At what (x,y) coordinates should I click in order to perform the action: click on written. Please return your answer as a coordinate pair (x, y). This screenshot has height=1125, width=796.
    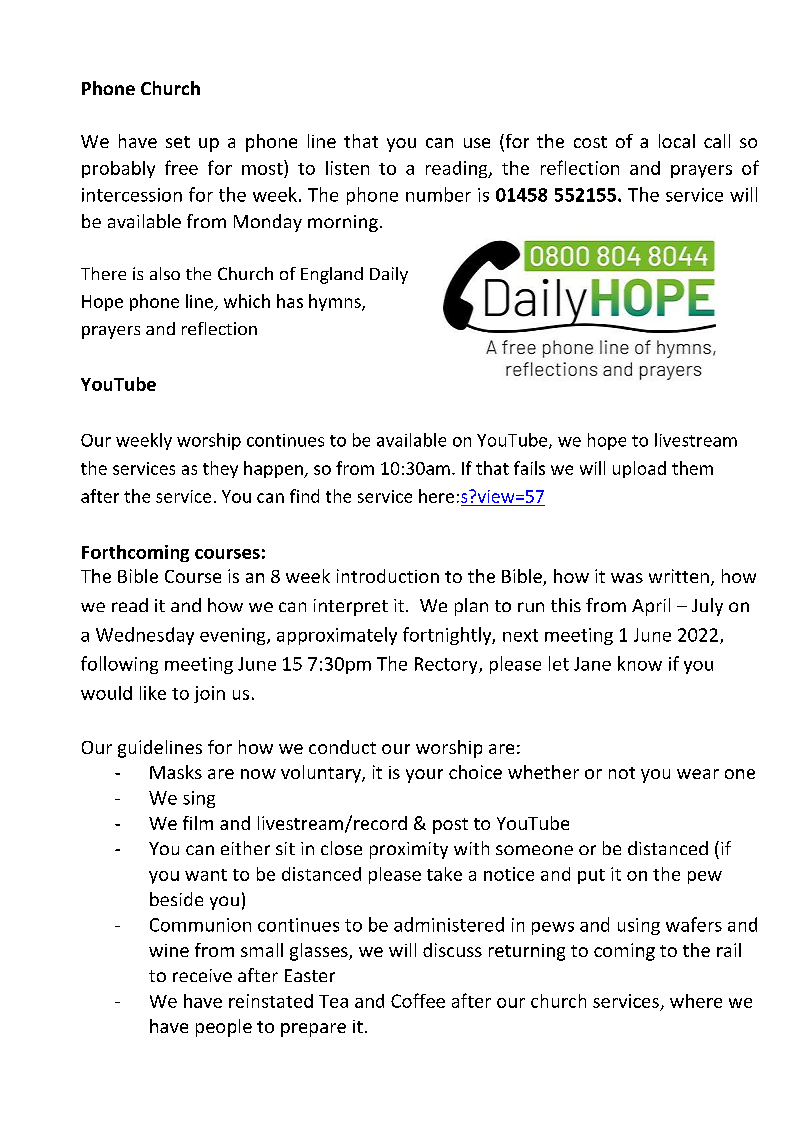
    Looking at the image, I should click on (679, 576).
